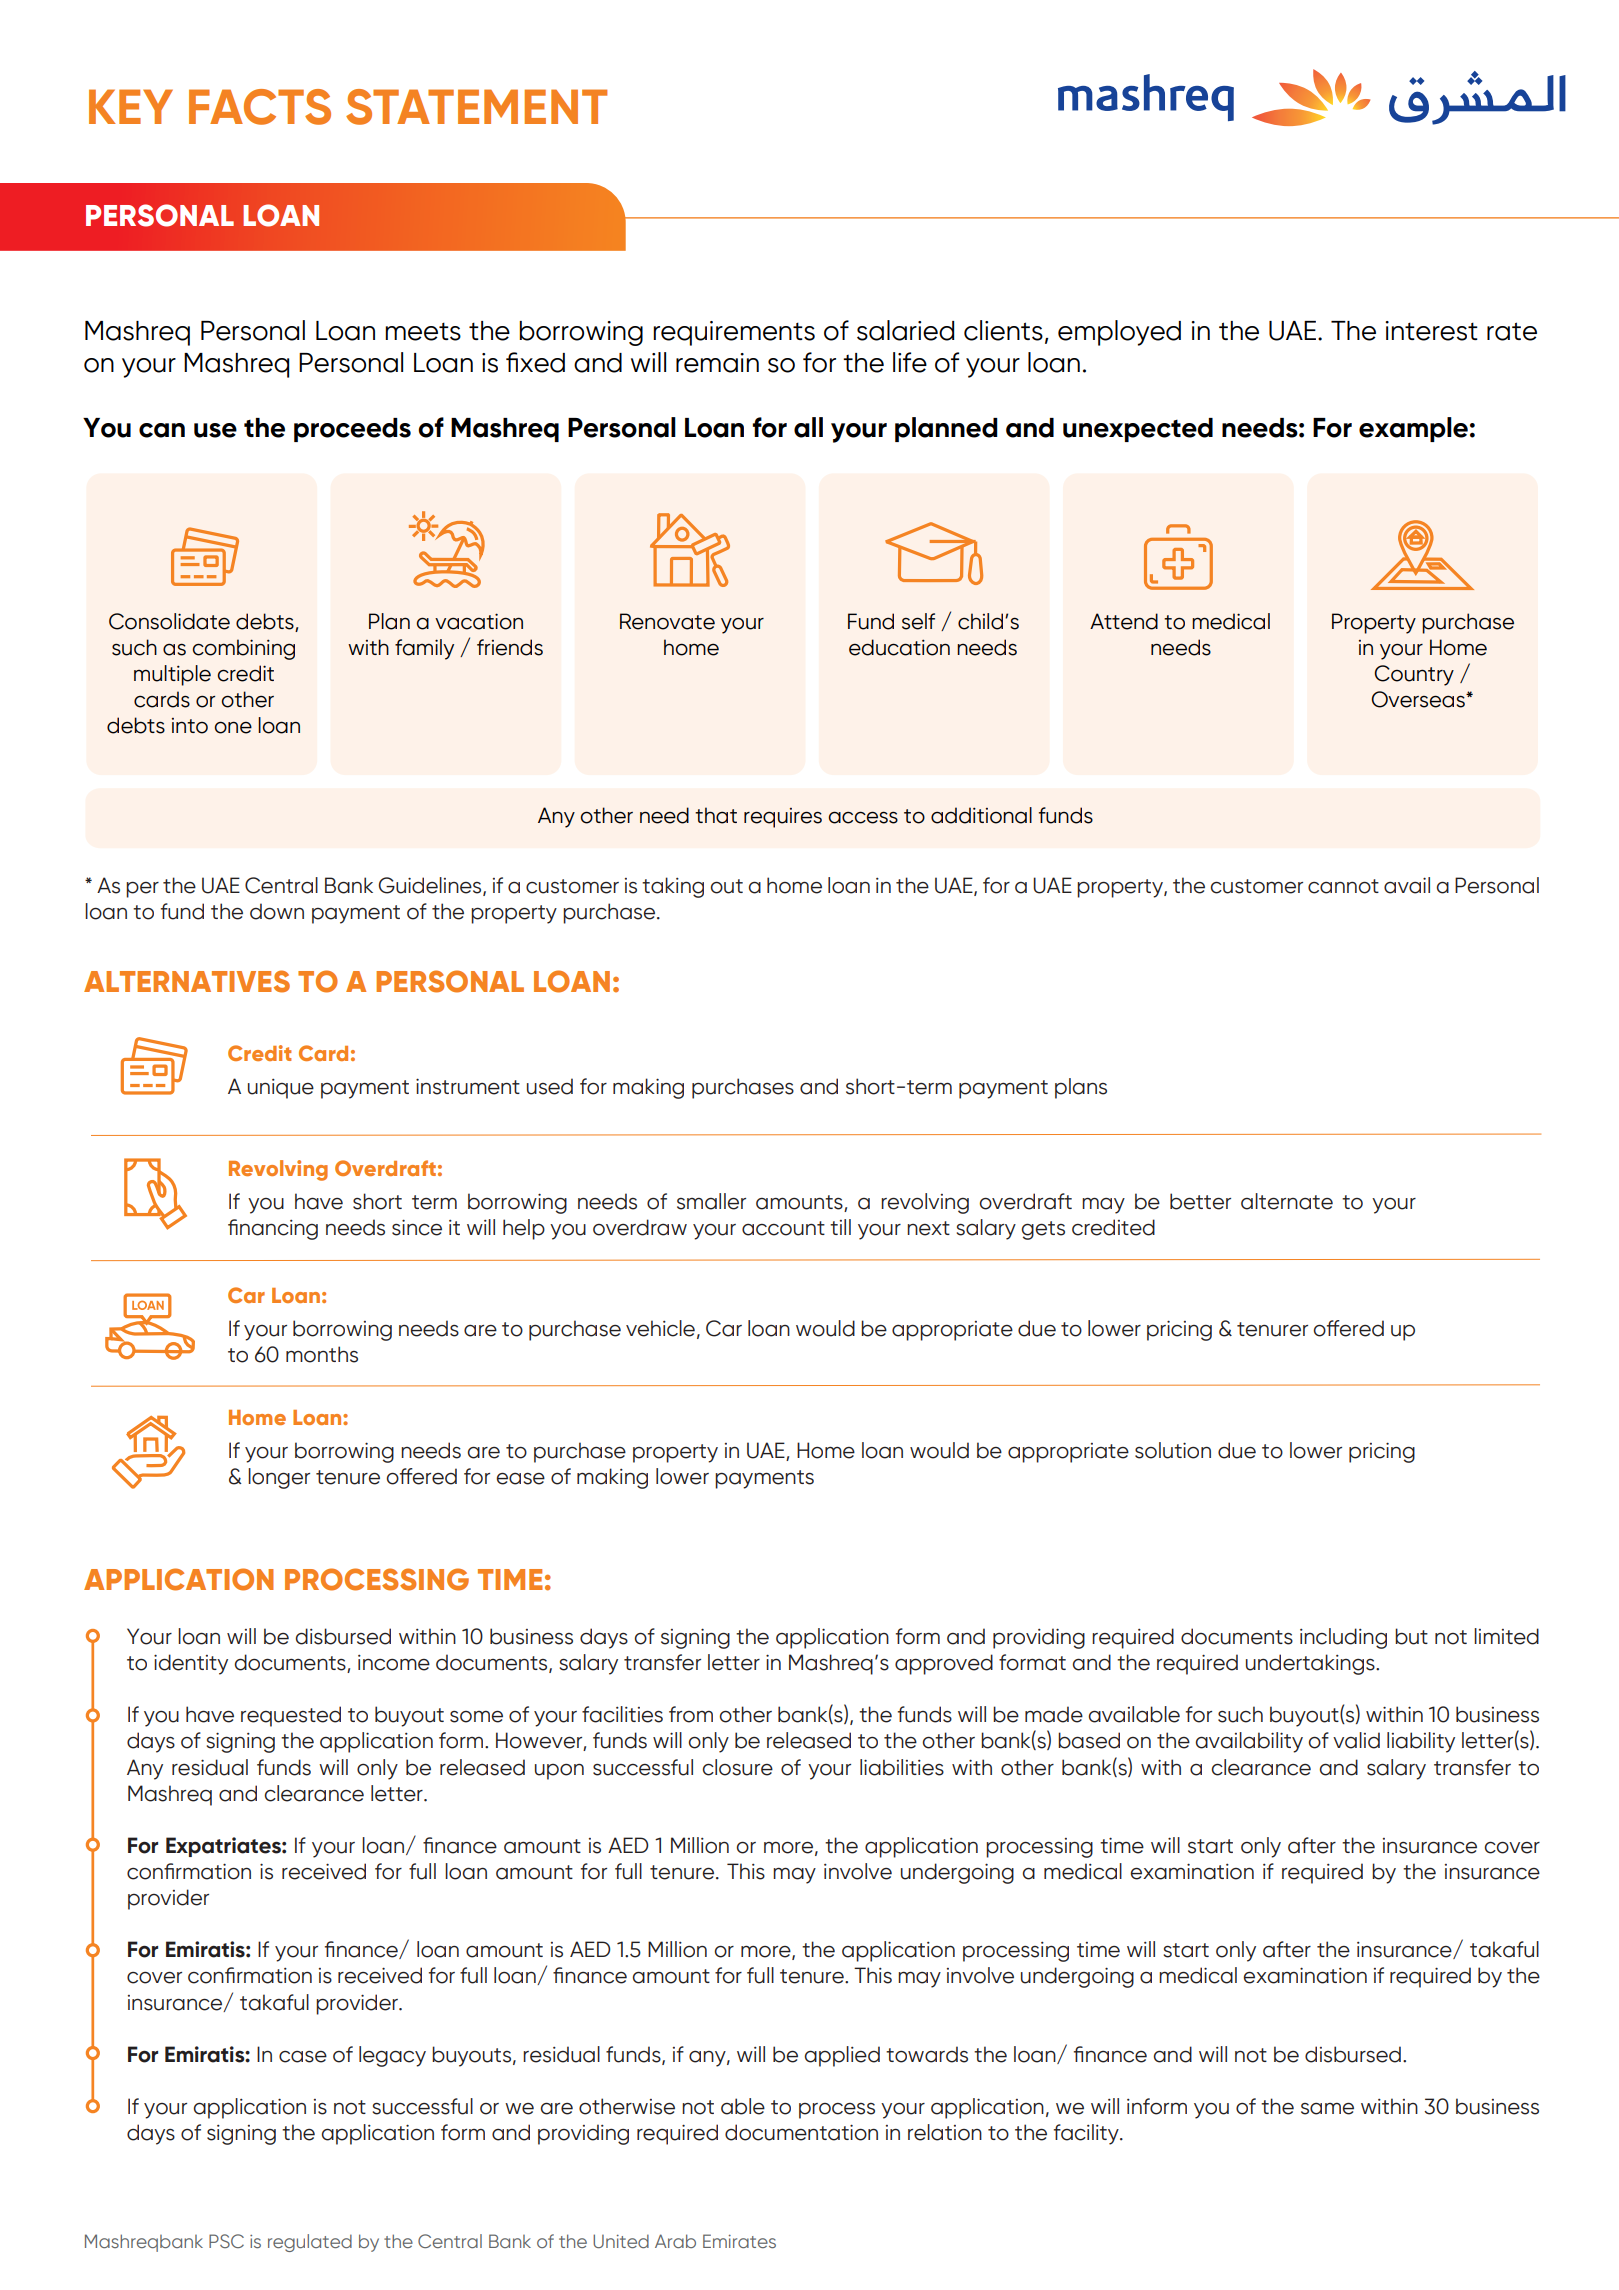 Image resolution: width=1619 pixels, height=2290 pixels. I want to click on interest, so click(1431, 331).
